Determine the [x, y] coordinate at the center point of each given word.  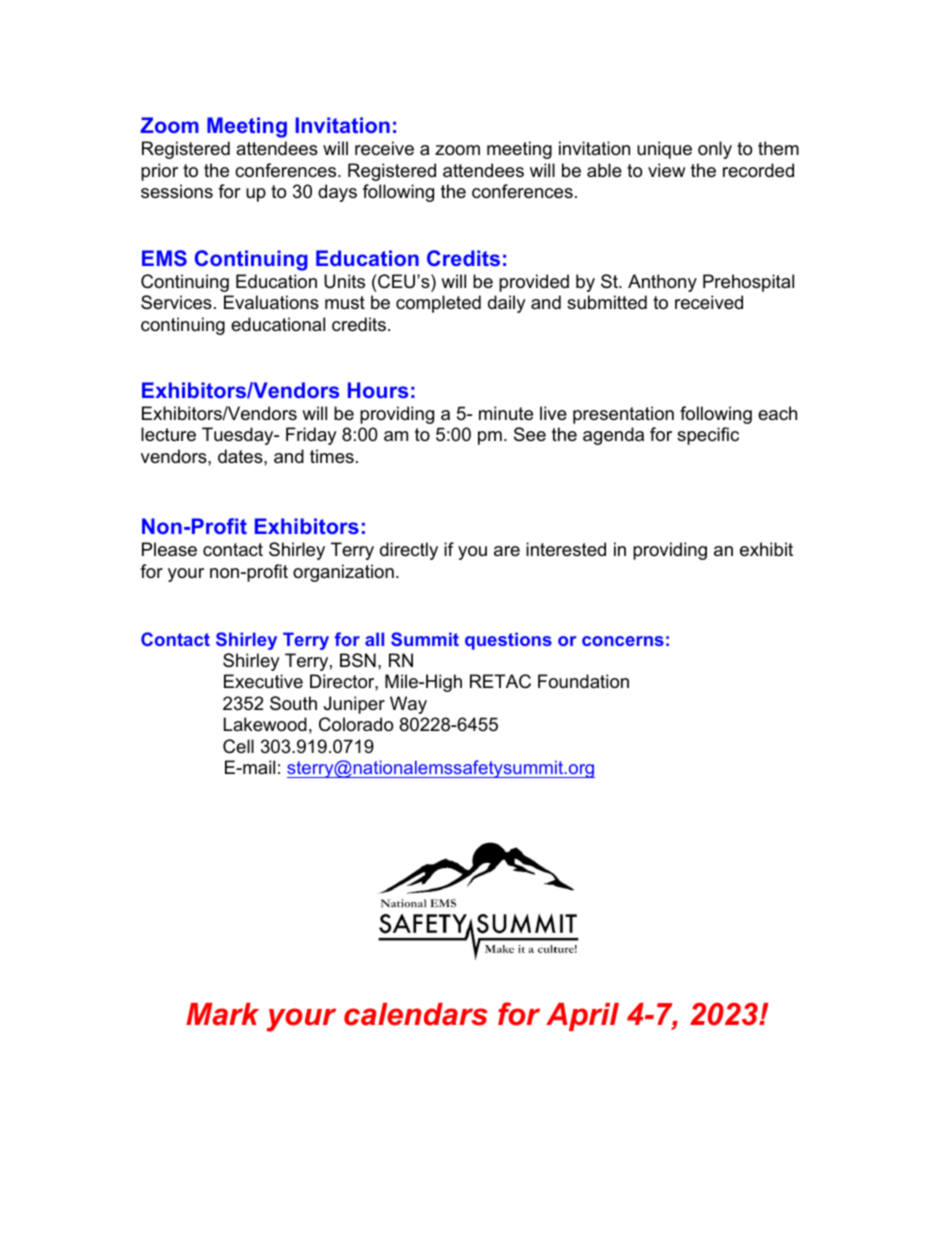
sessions [177, 191]
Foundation [583, 681]
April [582, 1017]
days [337, 193]
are [507, 551]
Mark [222, 1014]
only [715, 150]
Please [169, 549]
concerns [623, 641]
